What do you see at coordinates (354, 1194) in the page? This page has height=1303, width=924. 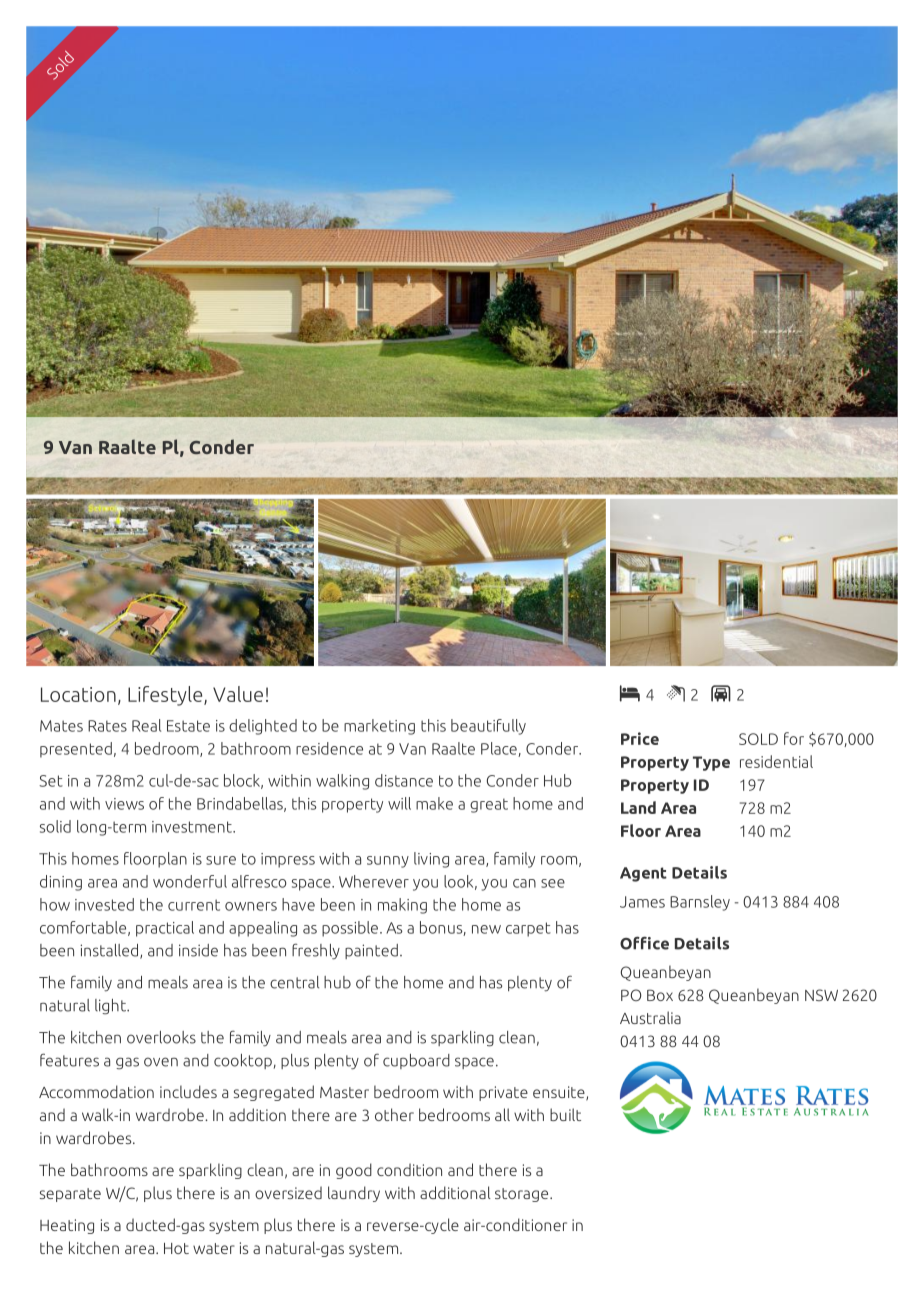 I see `laundry` at bounding box center [354, 1194].
